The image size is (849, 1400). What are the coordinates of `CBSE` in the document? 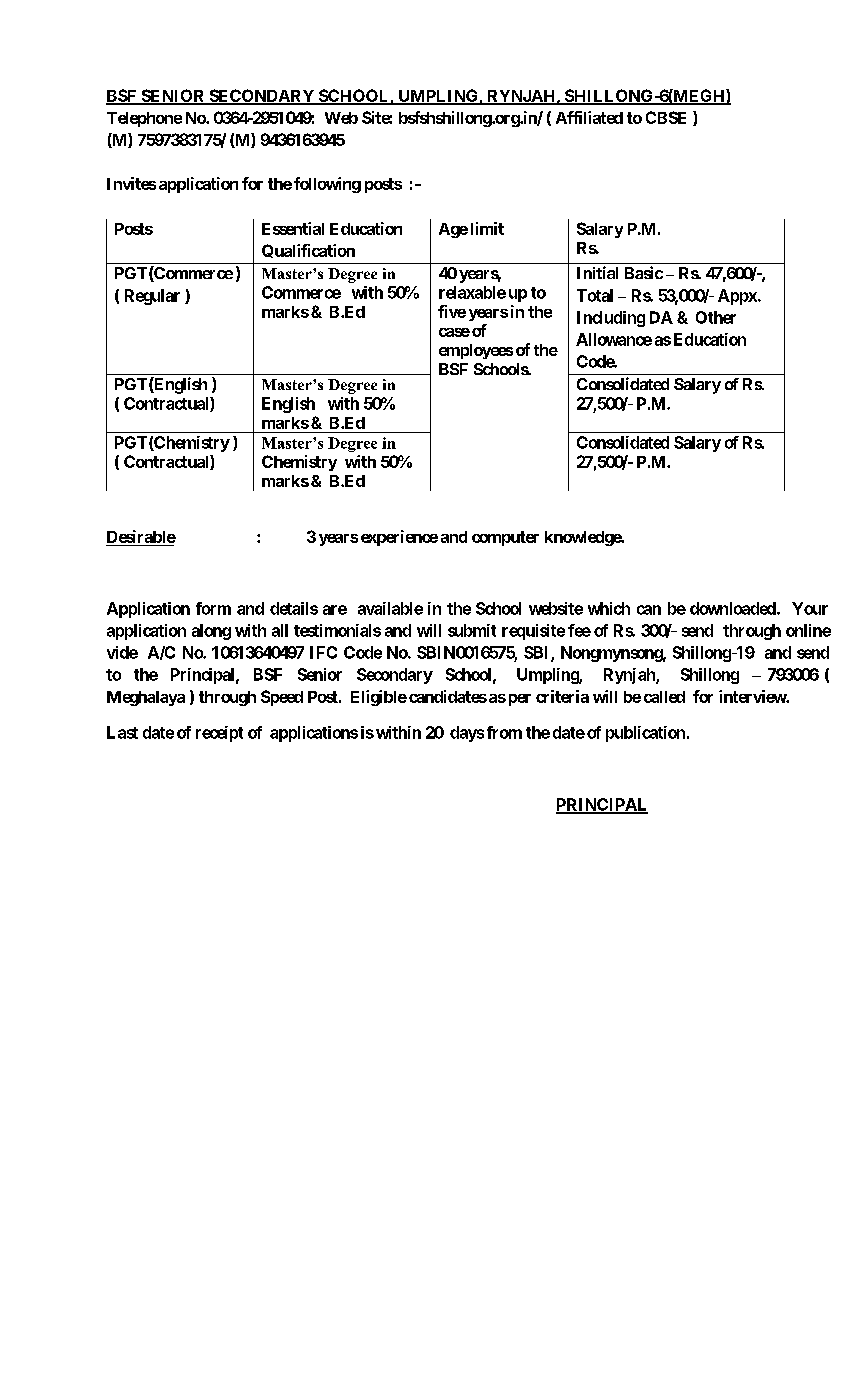 It's located at (666, 117).
